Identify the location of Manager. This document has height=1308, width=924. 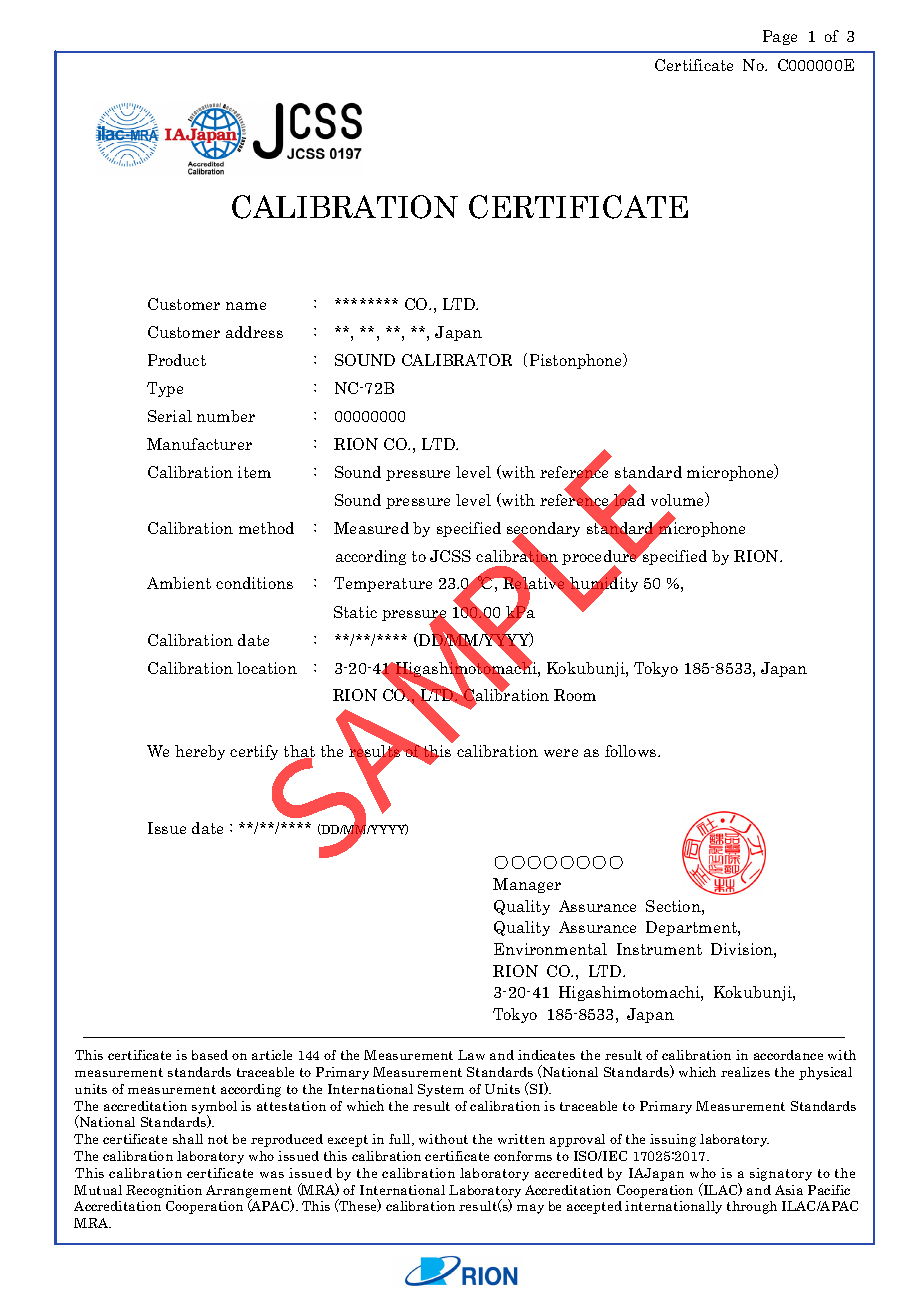
(527, 885).
